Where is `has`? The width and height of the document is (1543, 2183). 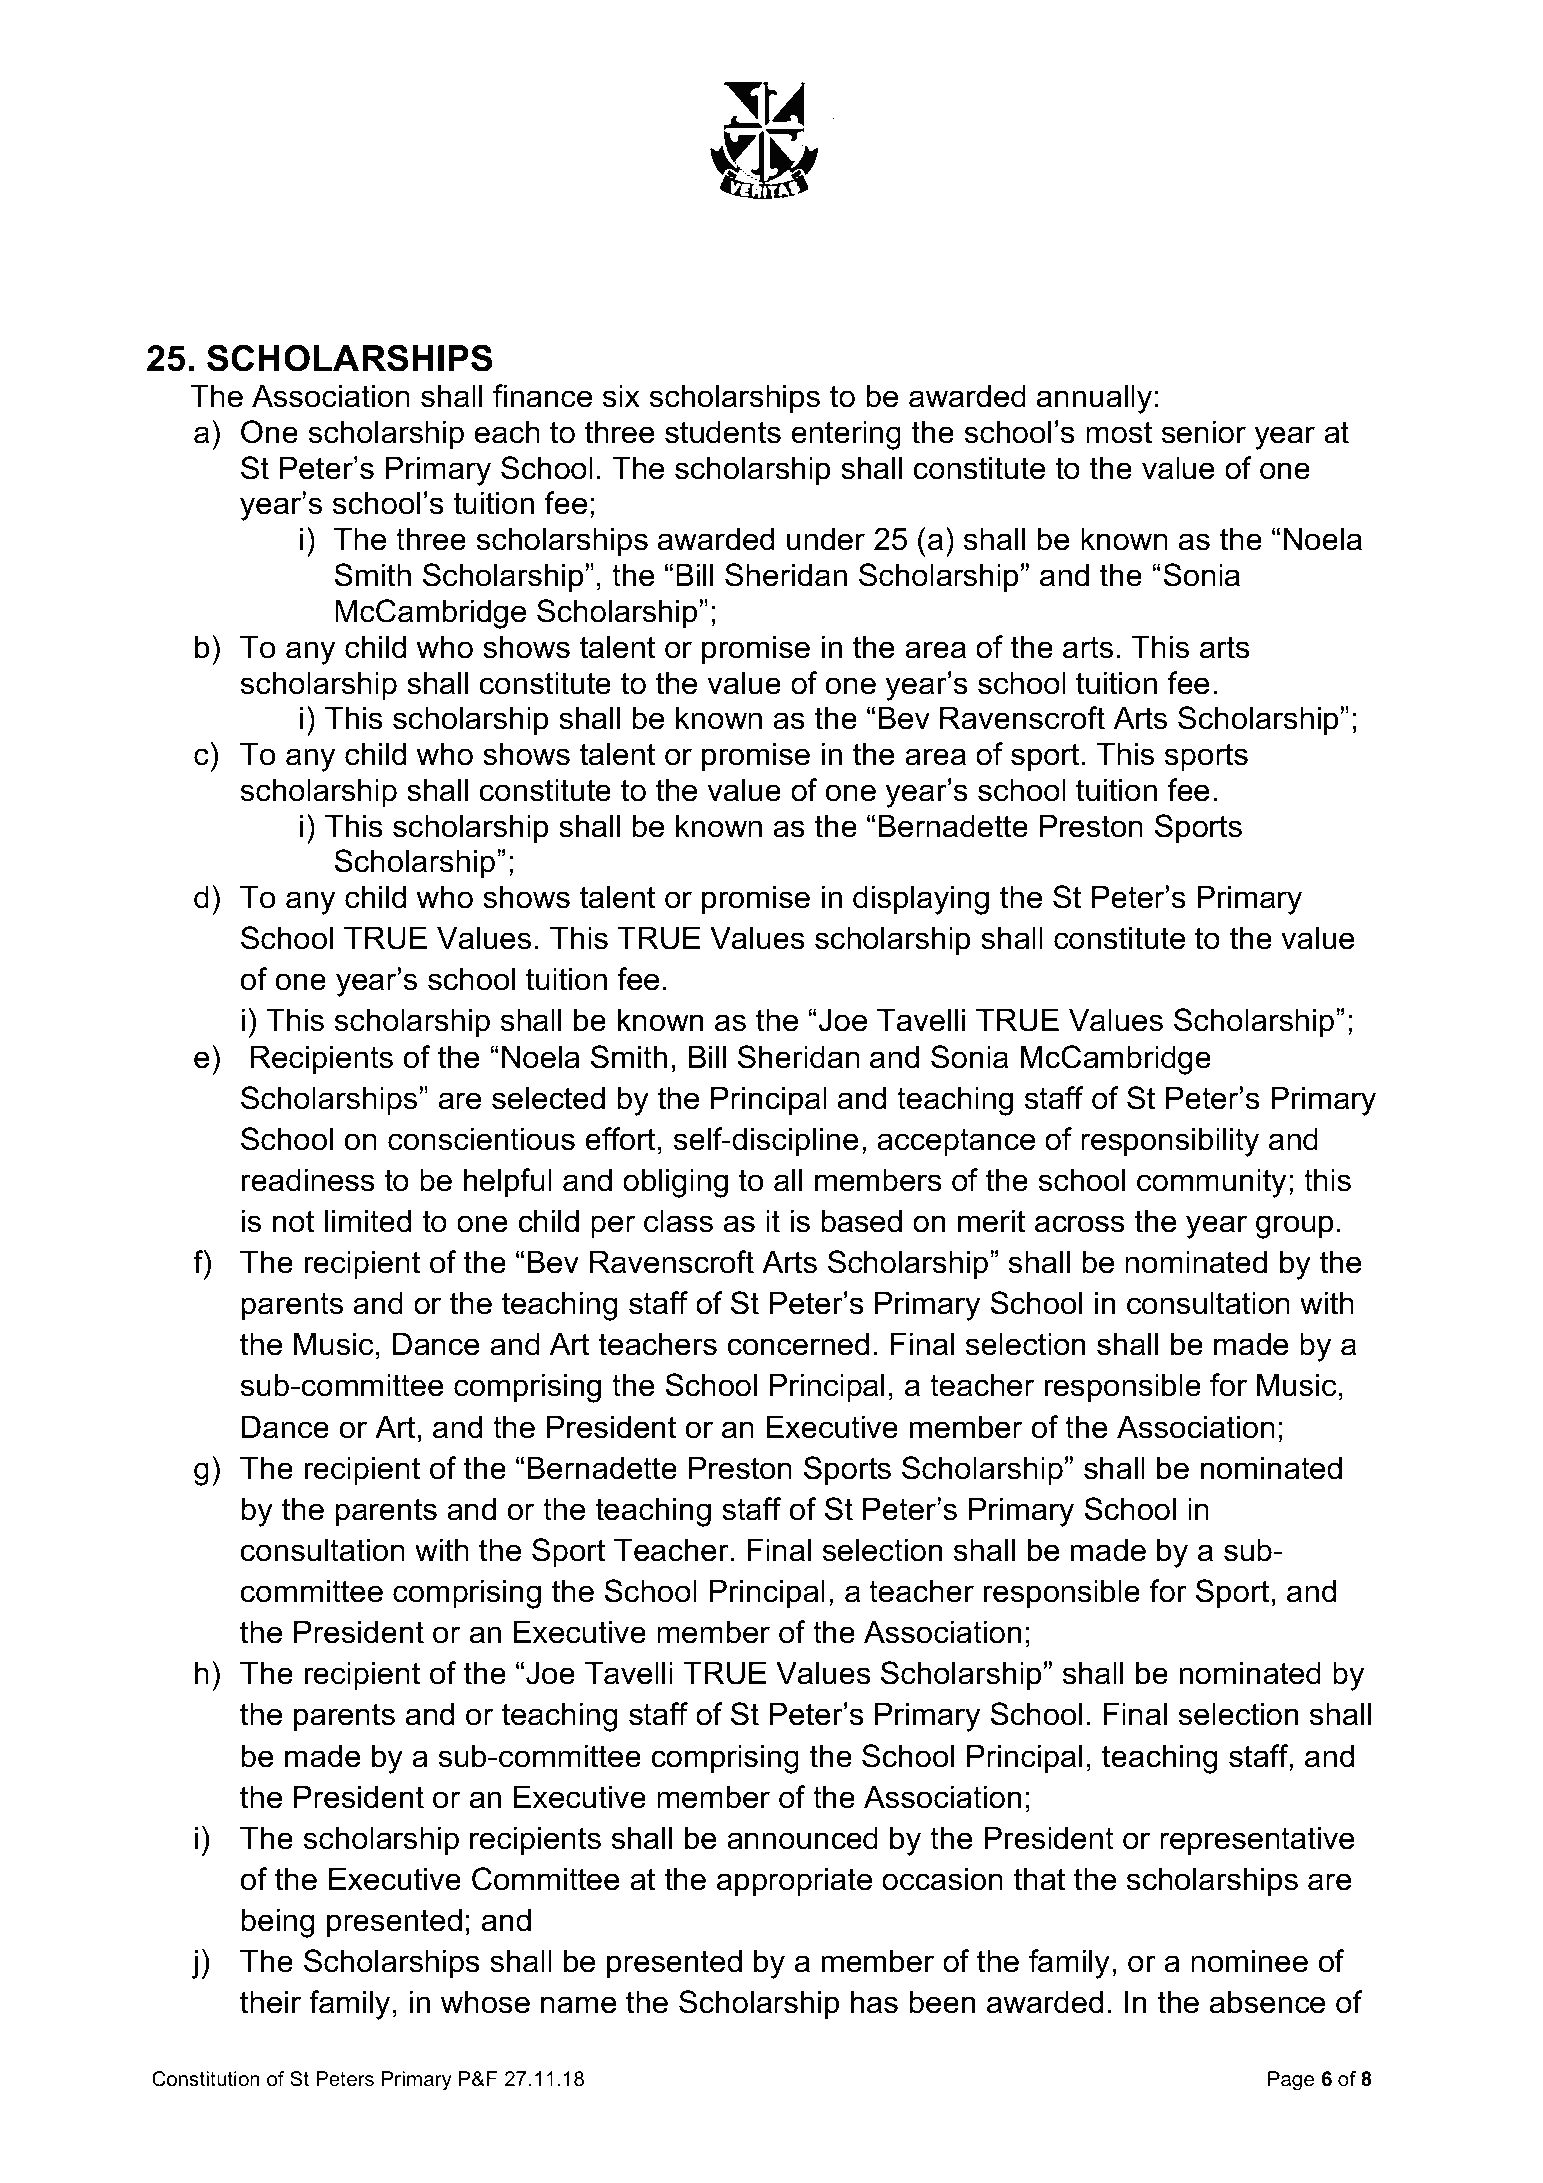 has is located at coordinates (874, 2002).
